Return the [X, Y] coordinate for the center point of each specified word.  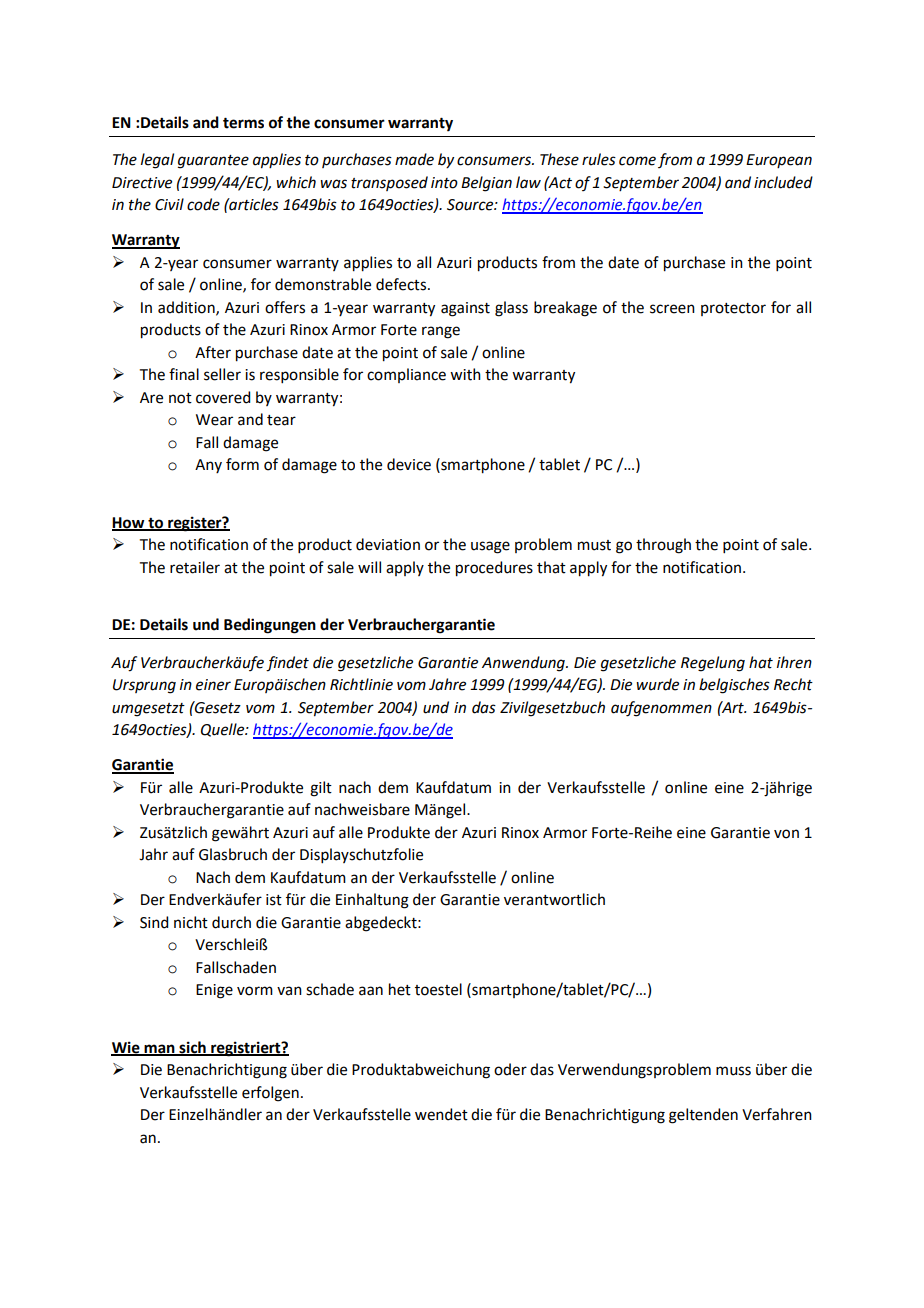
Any [208, 466]
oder [510, 1069]
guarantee [213, 162]
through [663, 546]
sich [192, 1048]
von [786, 834]
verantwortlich [554, 899]
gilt [321, 789]
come [637, 161]
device [409, 464]
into [444, 183]
